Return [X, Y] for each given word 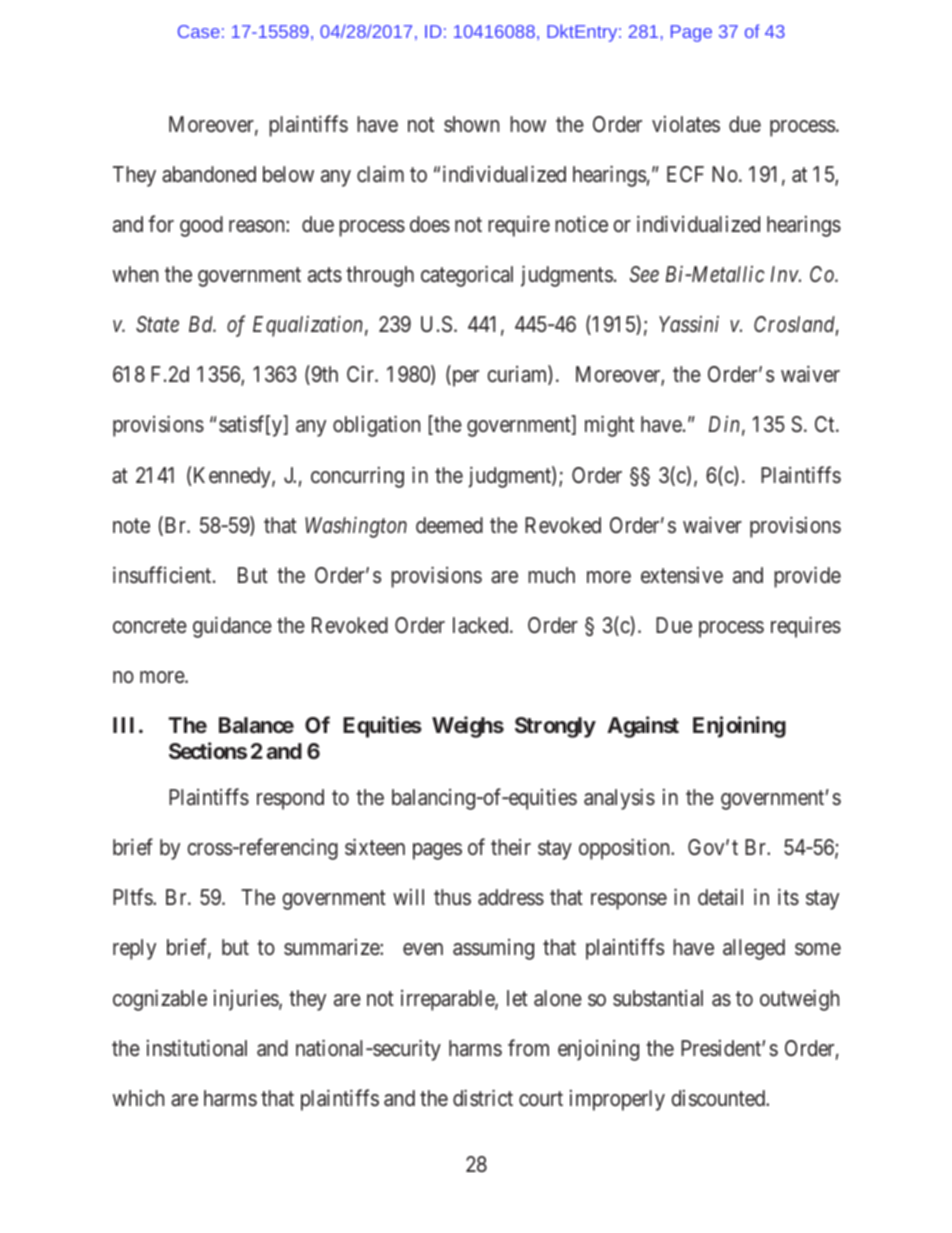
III [123, 725]
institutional [197, 1048]
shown [471, 124]
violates [686, 124]
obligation [376, 426]
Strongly [555, 727]
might [609, 426]
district [483, 1098]
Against [643, 727]
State [157, 324]
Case [199, 31]
